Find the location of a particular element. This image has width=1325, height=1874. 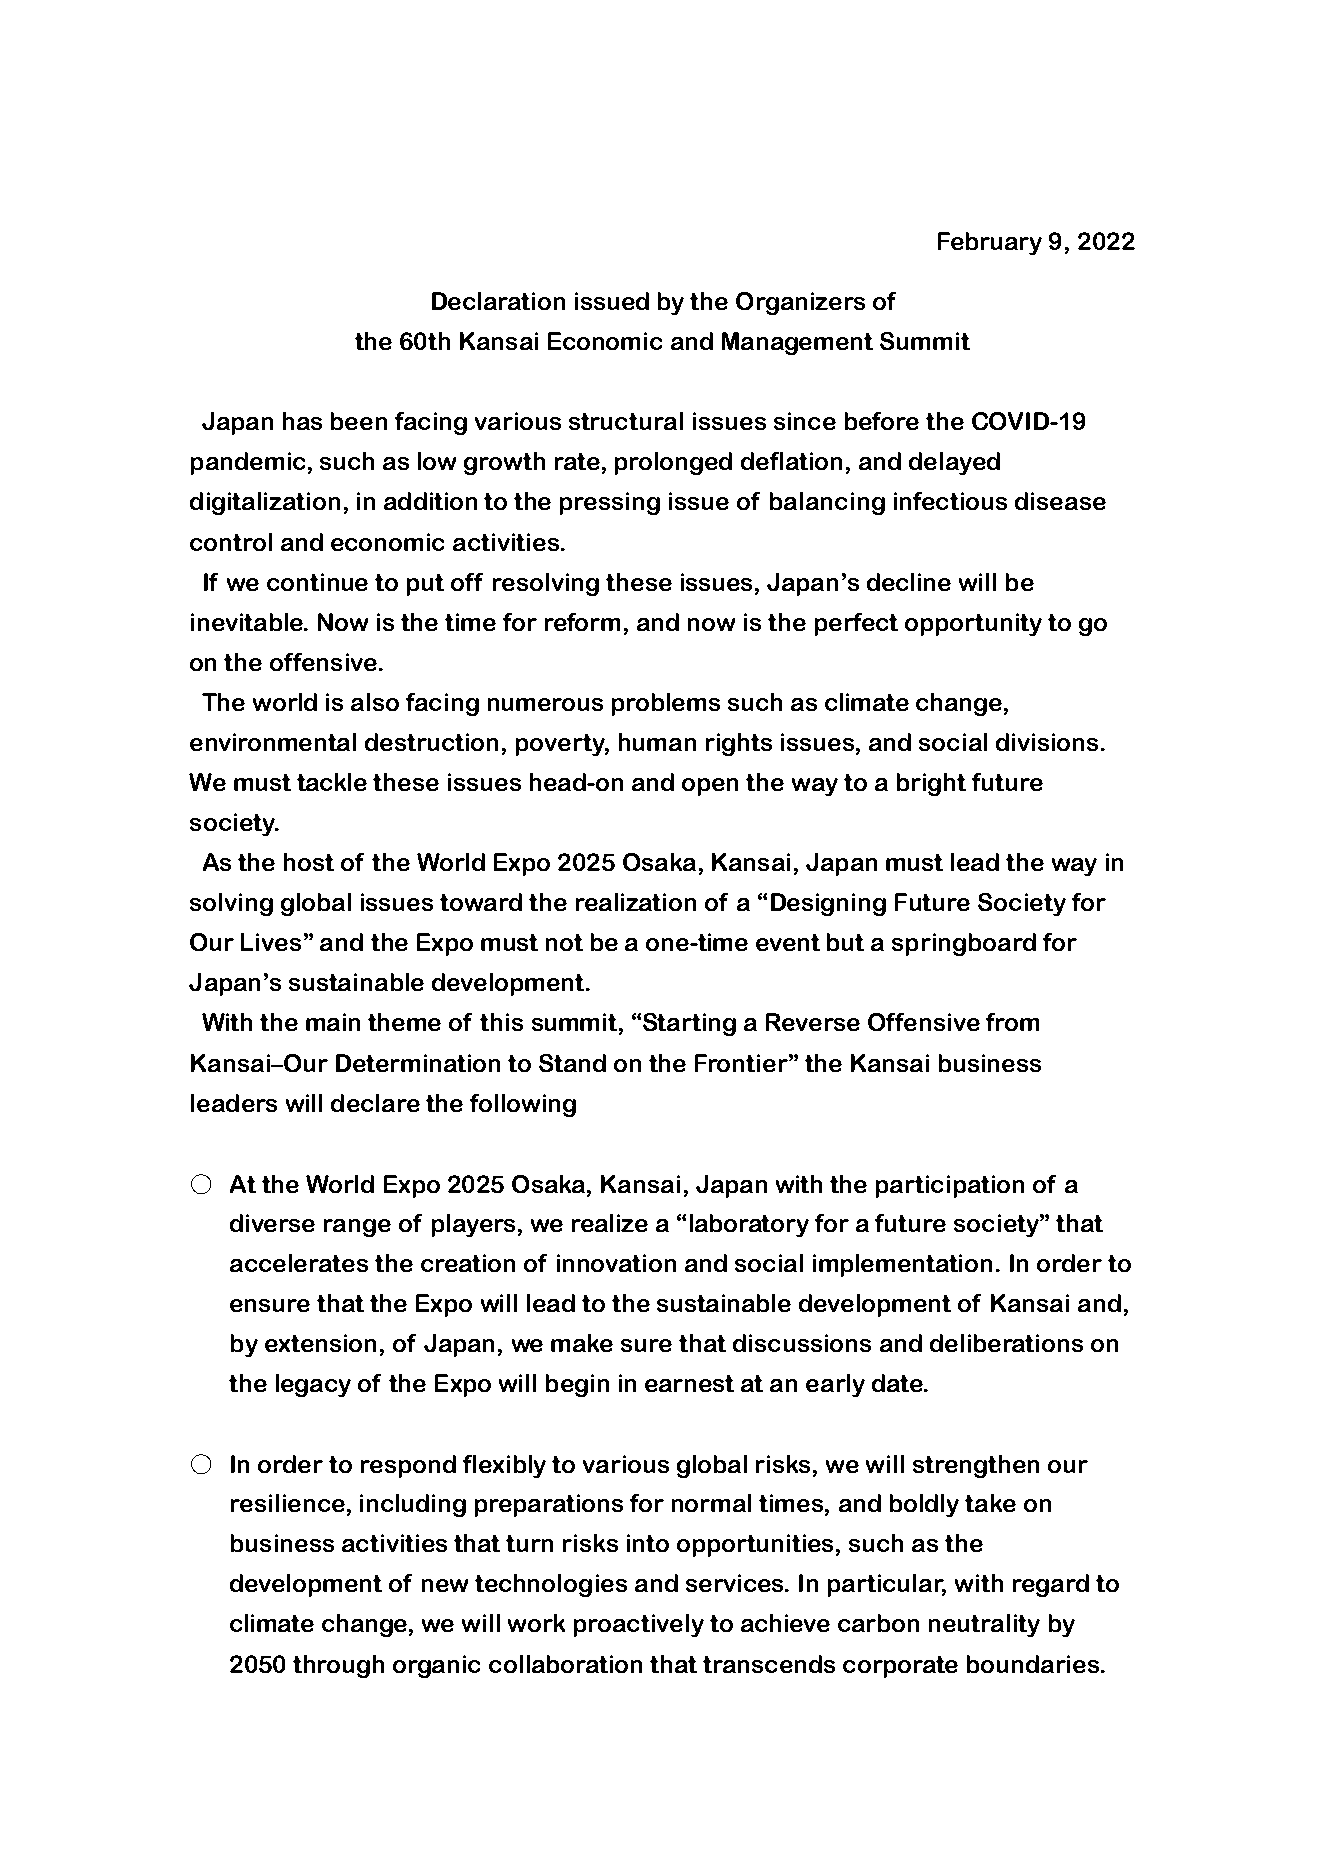

innovation is located at coordinates (616, 1263).
